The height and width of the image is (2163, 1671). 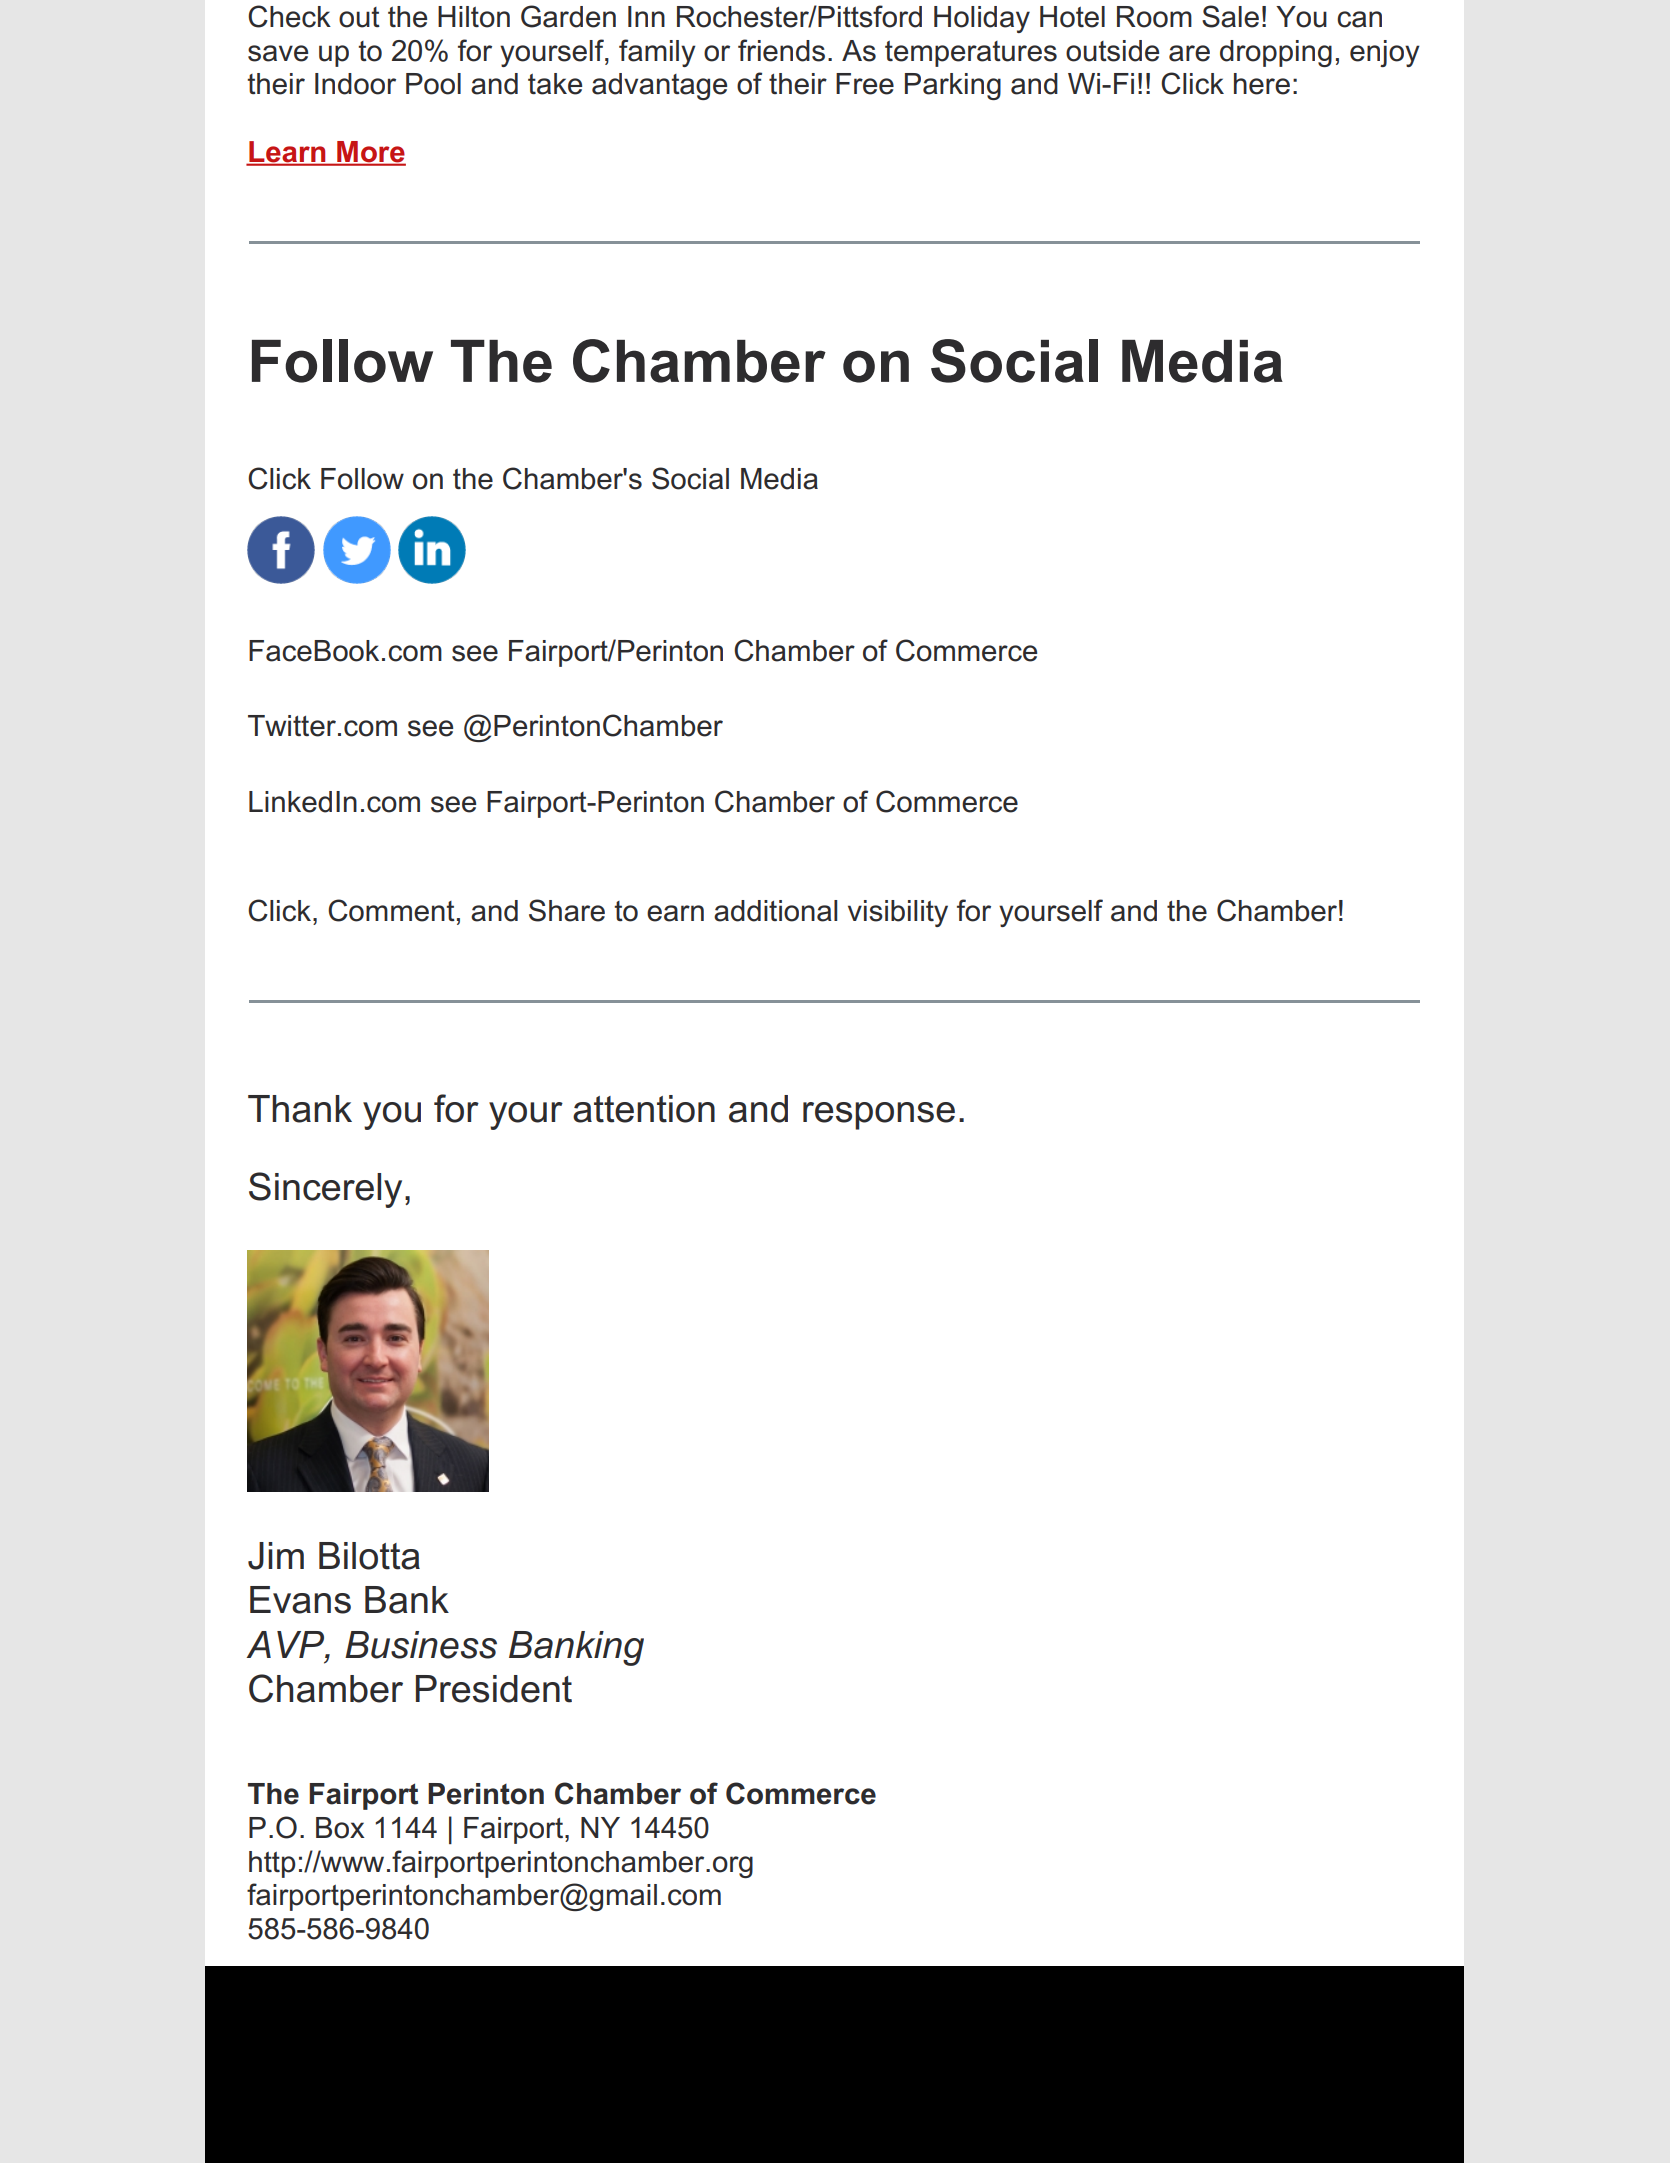 What do you see at coordinates (953, 86) in the image?
I see `Parking` at bounding box center [953, 86].
